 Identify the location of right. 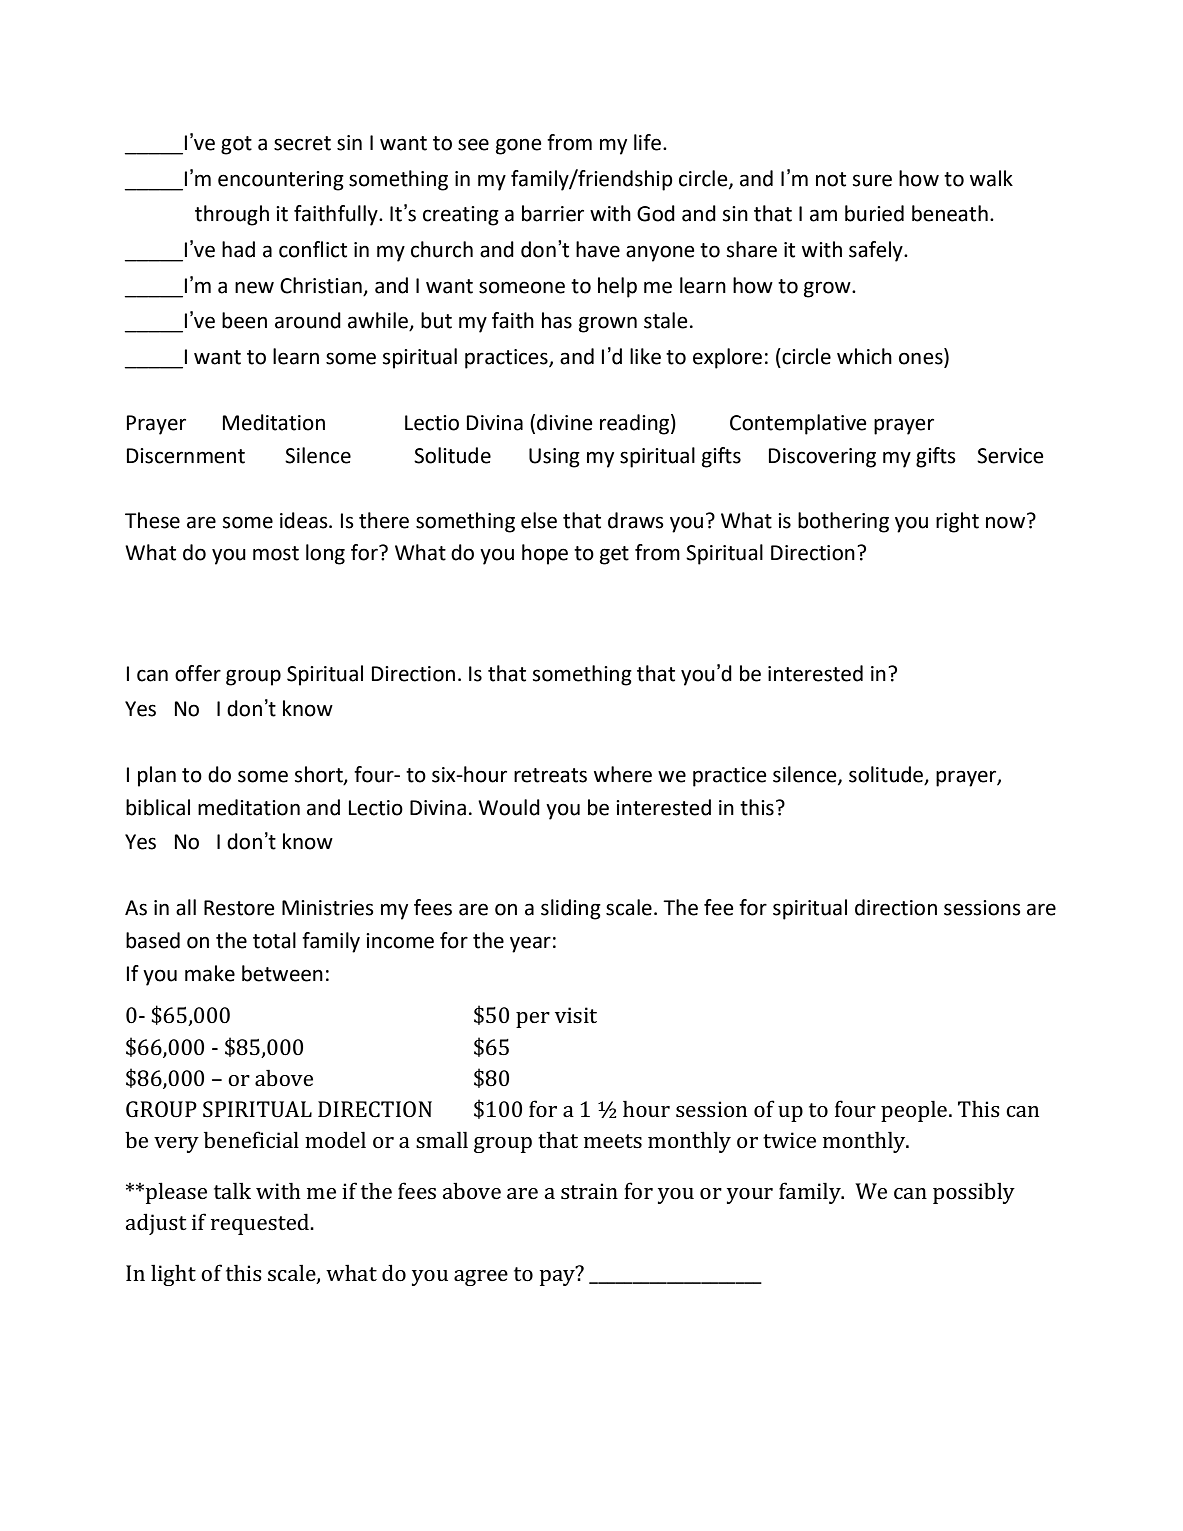
(957, 522).
